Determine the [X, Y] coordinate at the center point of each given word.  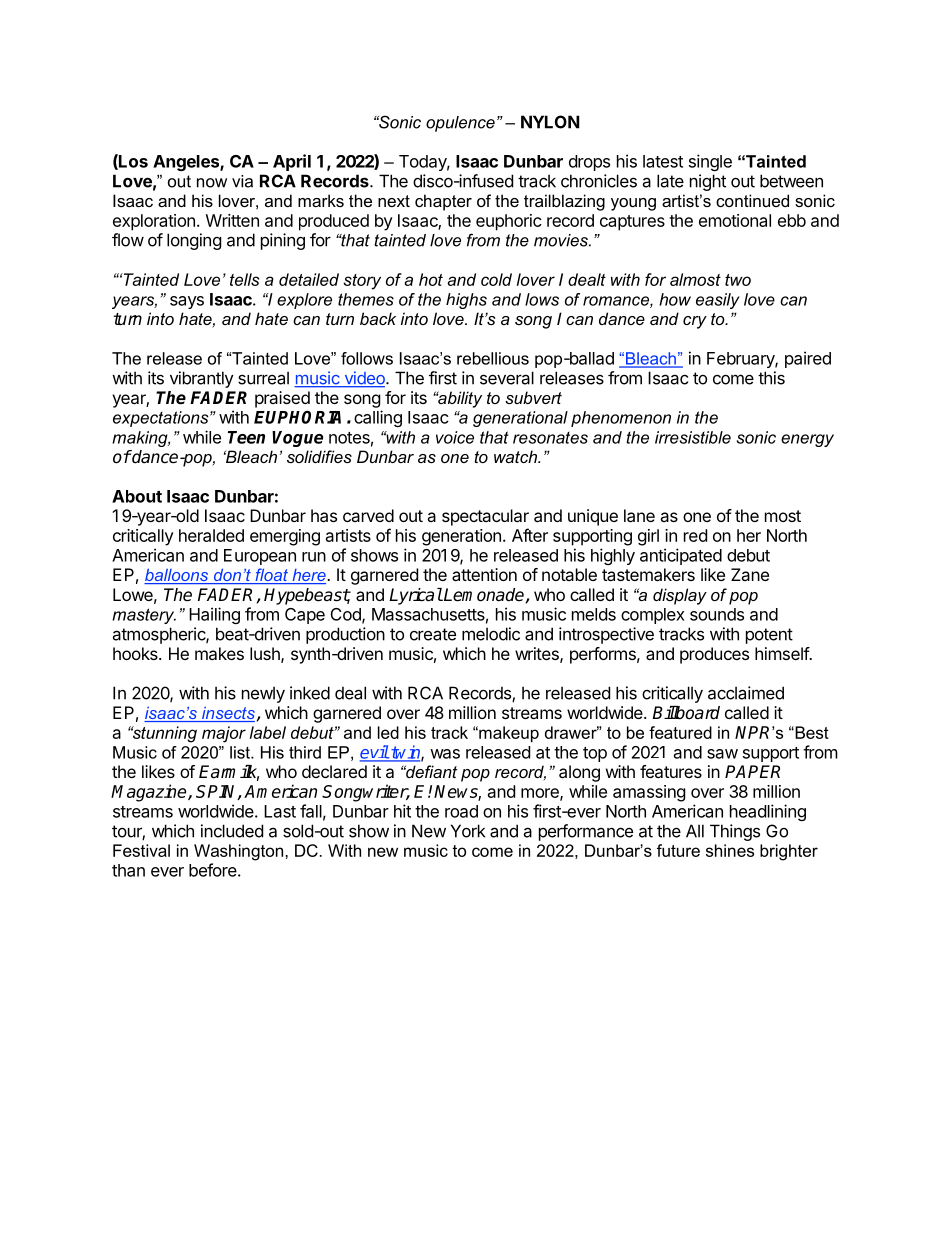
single [710, 162]
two [738, 280]
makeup [508, 734]
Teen [246, 437]
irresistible [693, 437]
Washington [240, 852]
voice [455, 437]
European [260, 557]
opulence [460, 124]
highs [466, 301]
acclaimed [746, 693]
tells [244, 279]
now [212, 183]
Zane [750, 574]
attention [484, 574]
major [224, 734]
